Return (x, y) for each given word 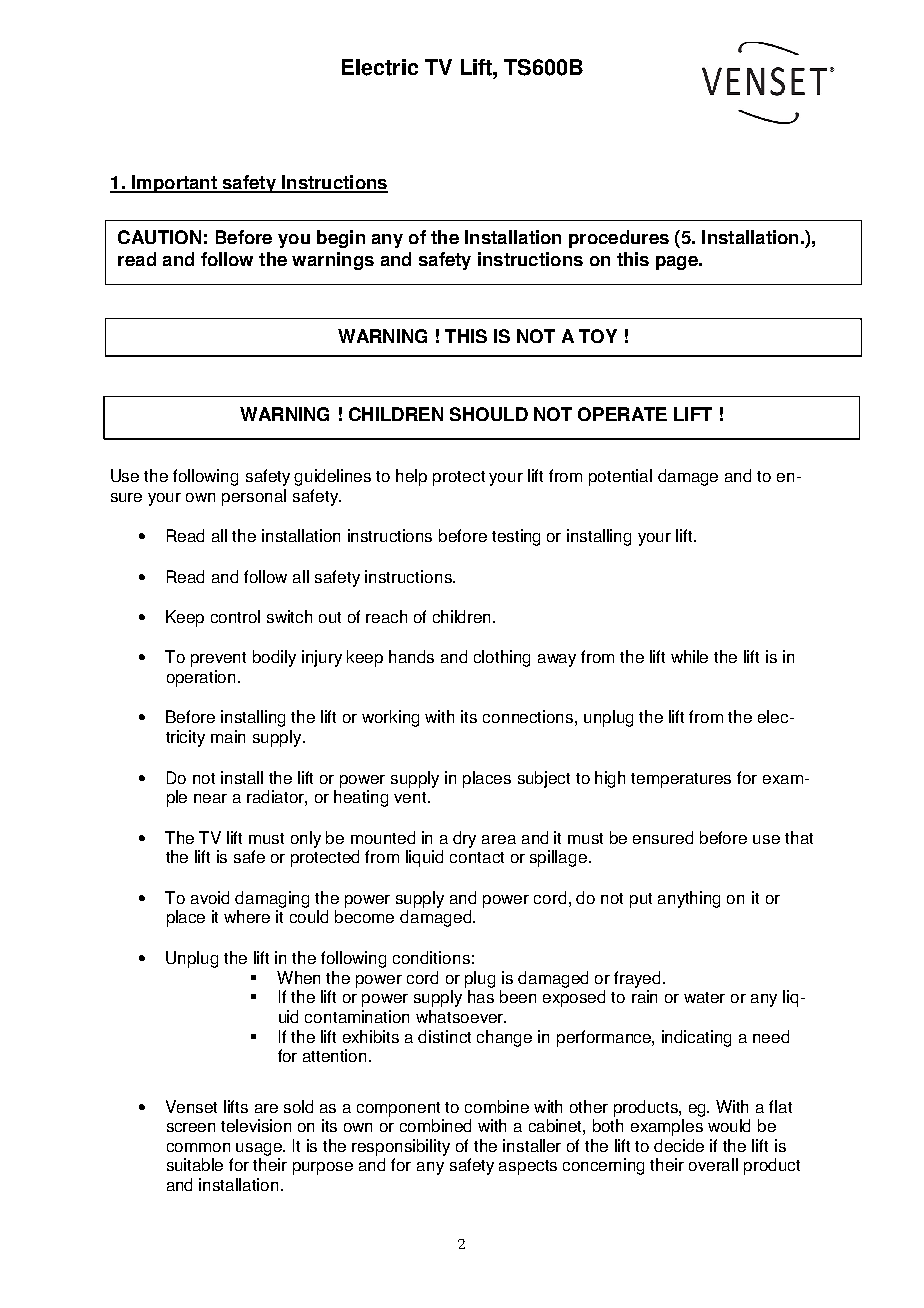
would (729, 1125)
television (256, 1125)
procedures (619, 239)
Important (174, 184)
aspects (528, 1167)
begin (341, 239)
